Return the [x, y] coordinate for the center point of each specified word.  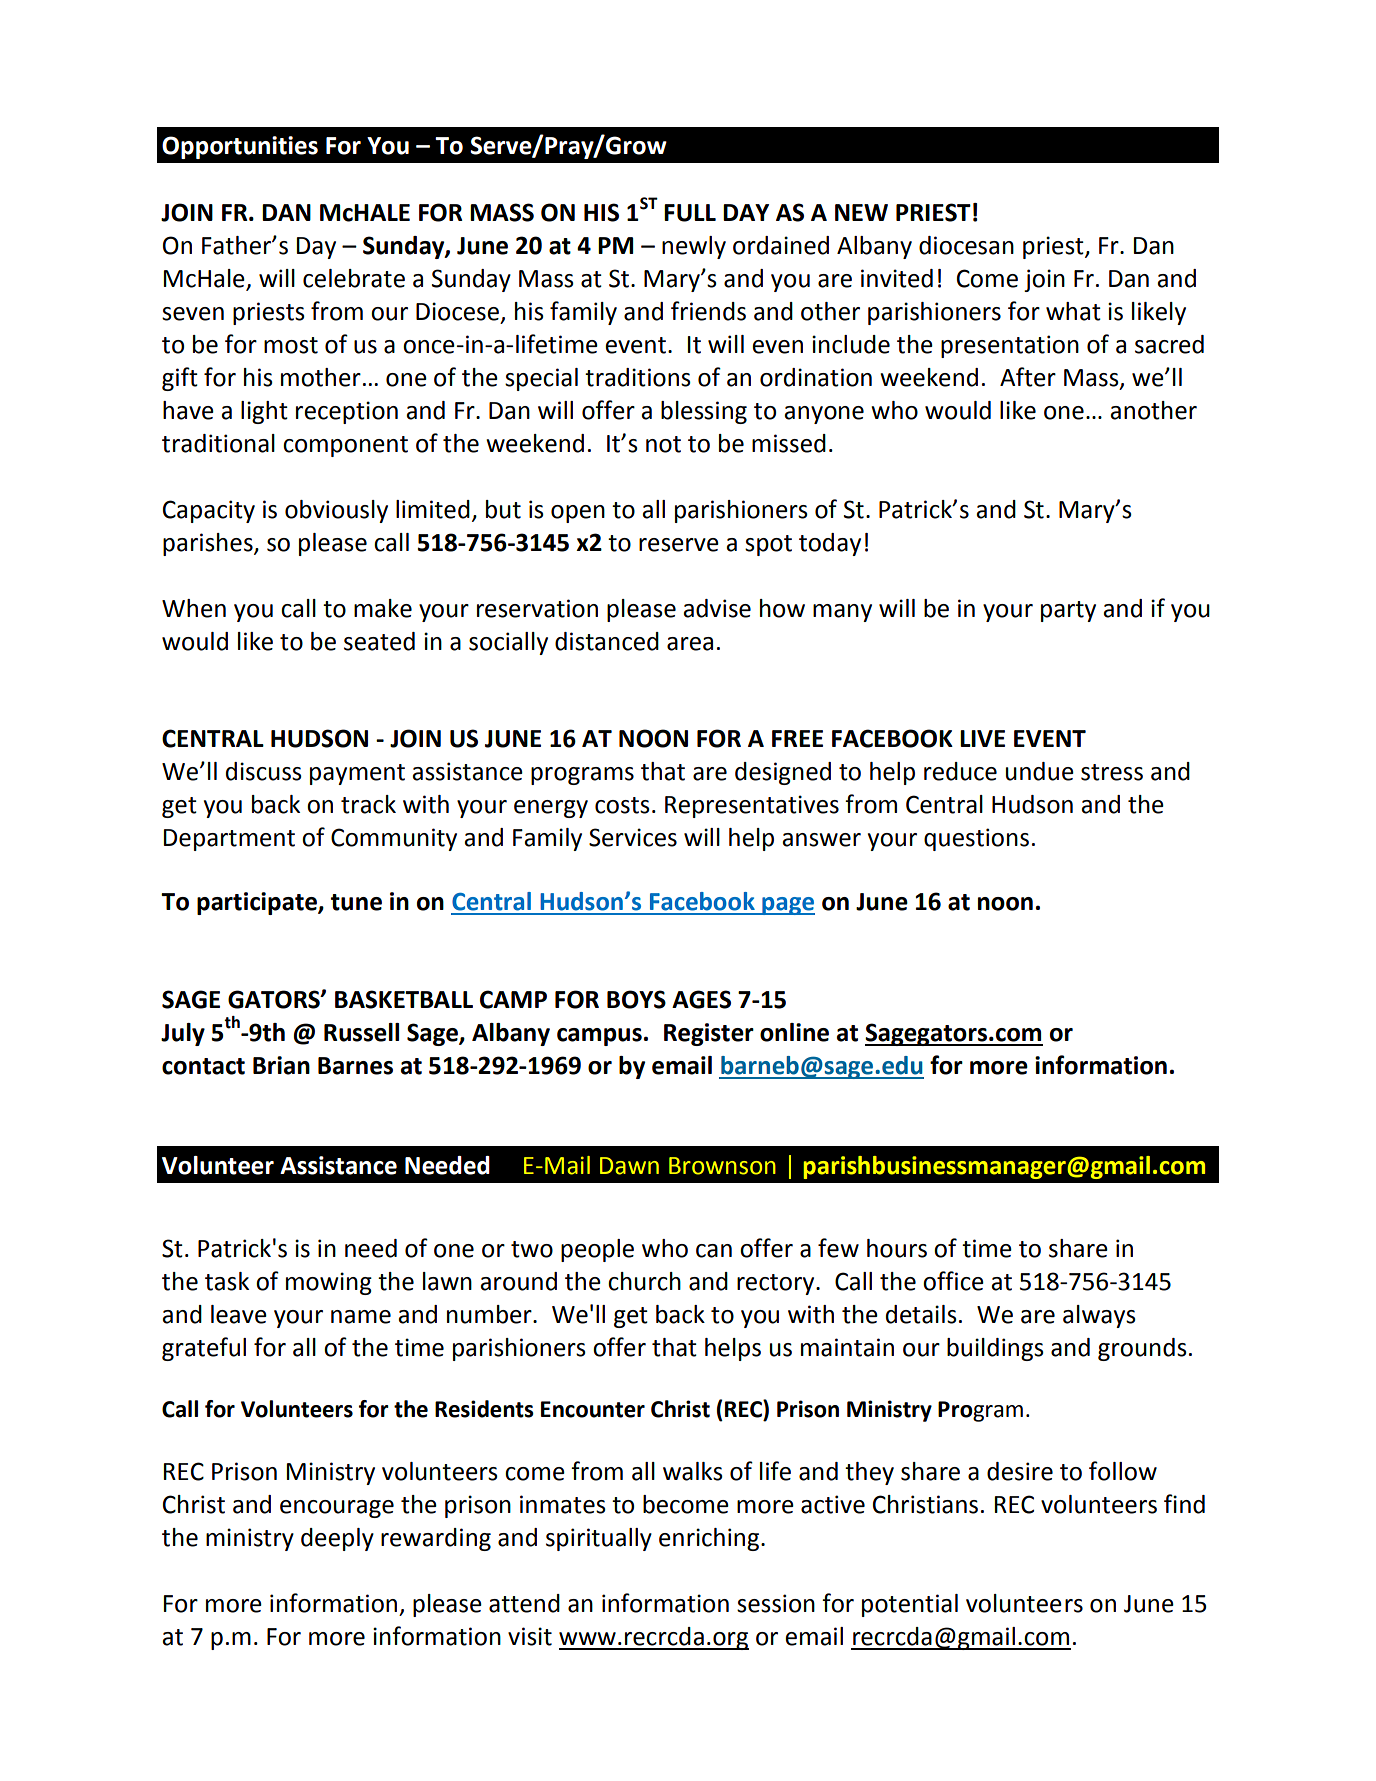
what [1073, 311]
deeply [337, 1539]
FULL [690, 213]
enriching [710, 1539]
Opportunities [240, 147]
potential [910, 1605]
